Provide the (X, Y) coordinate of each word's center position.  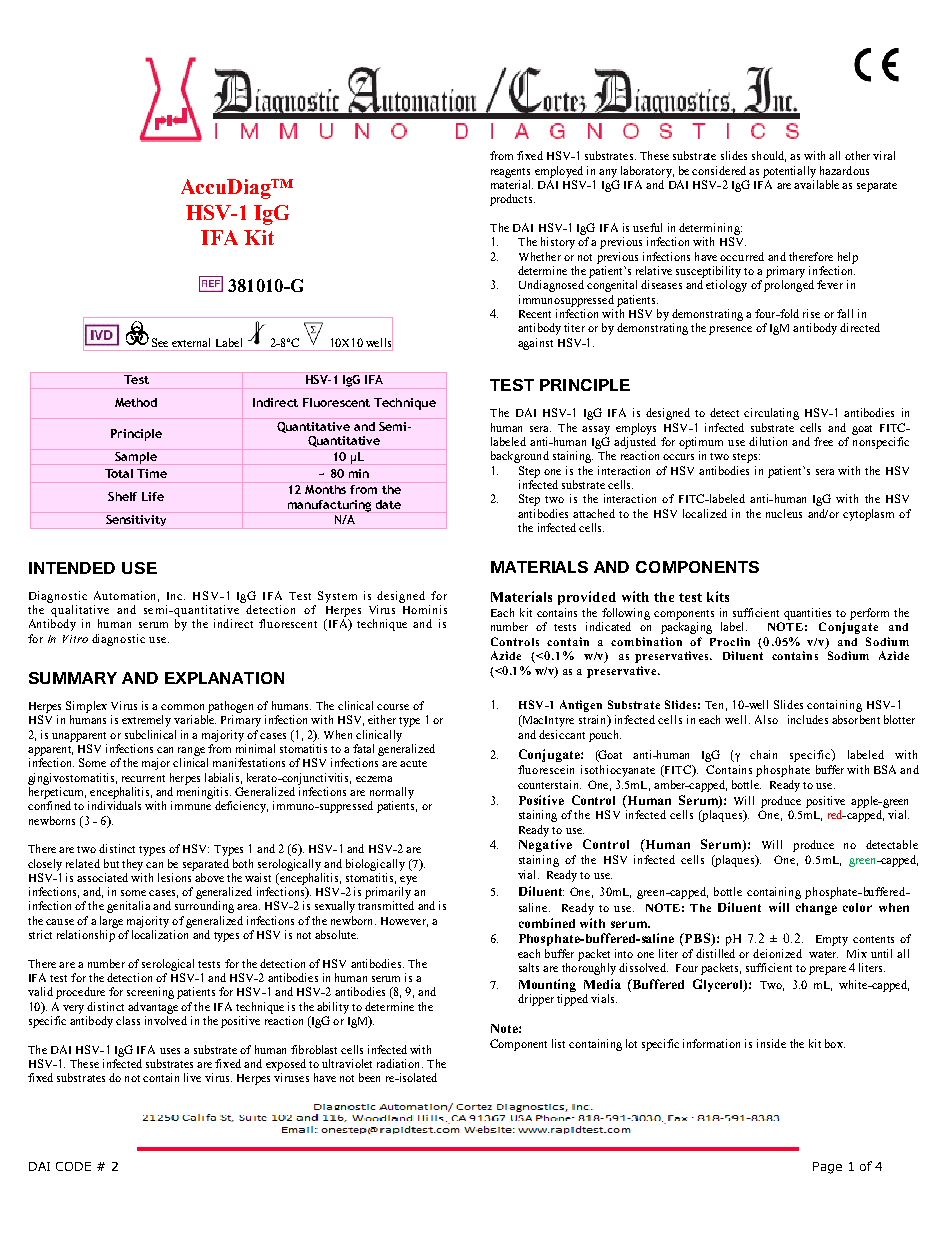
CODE (73, 1166)
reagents (510, 173)
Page (827, 1168)
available (816, 184)
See (160, 342)
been (369, 1077)
